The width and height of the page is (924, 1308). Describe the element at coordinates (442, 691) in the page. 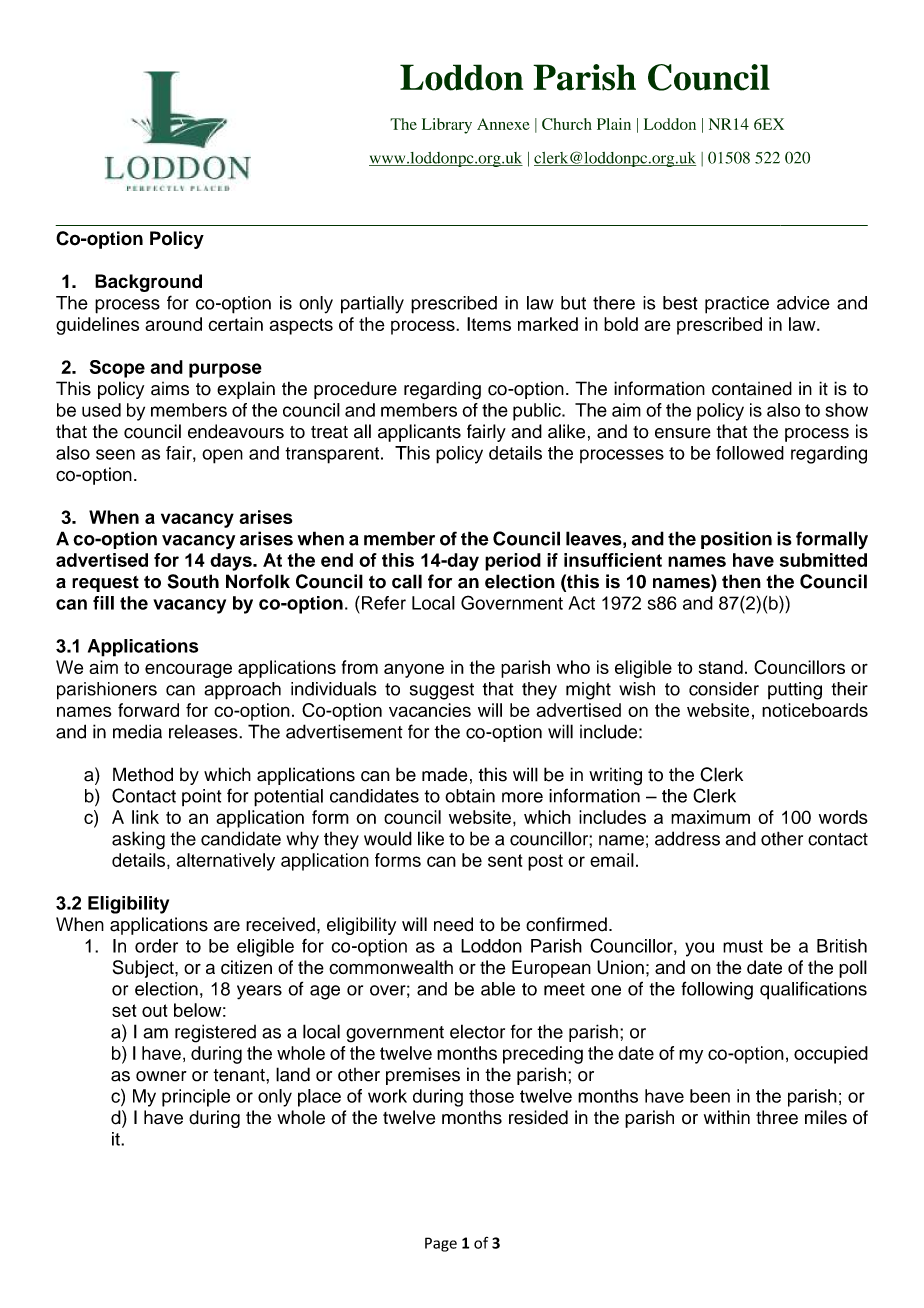

I see `suggest` at that location.
